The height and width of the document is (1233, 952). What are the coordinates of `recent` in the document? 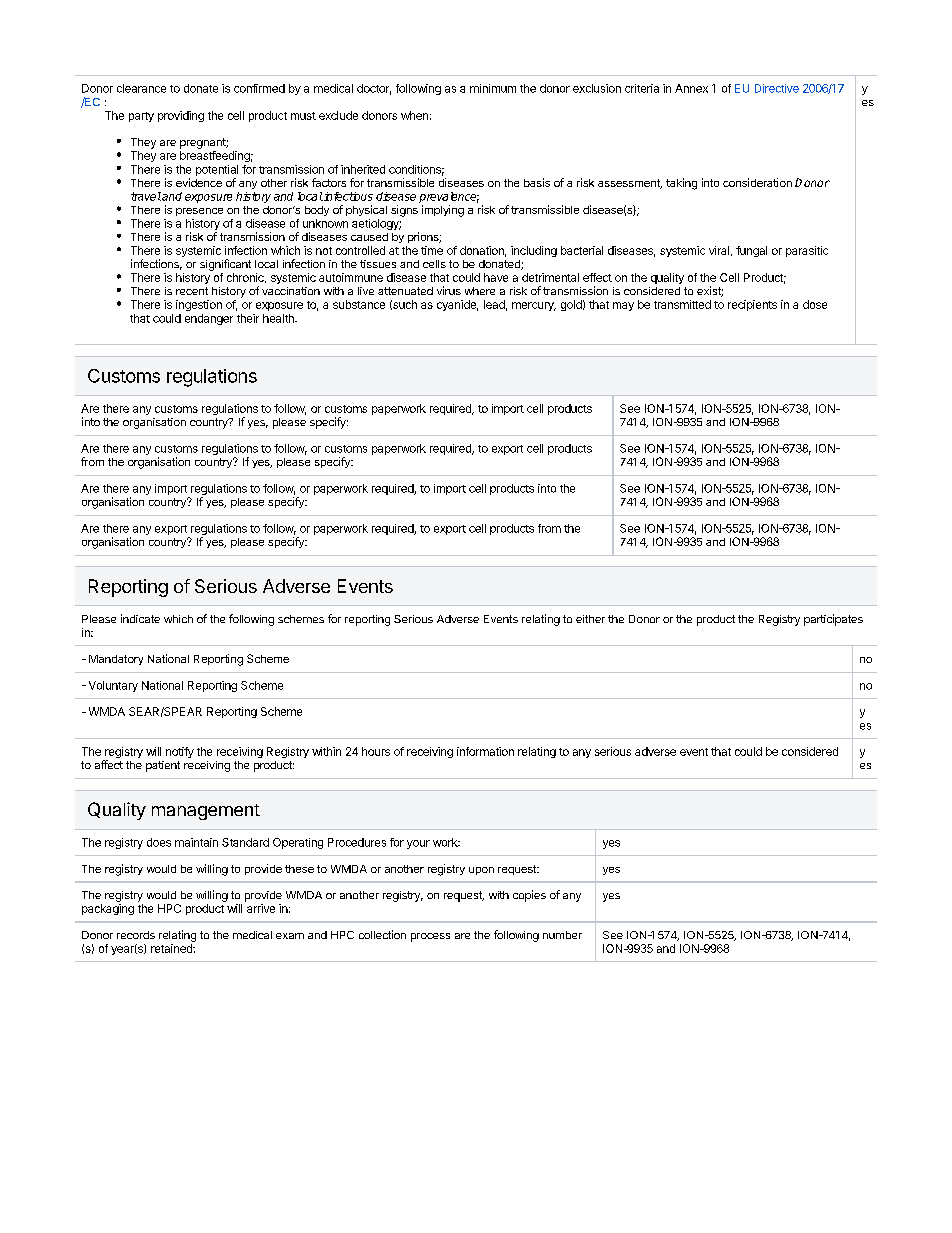 It's located at (192, 291).
